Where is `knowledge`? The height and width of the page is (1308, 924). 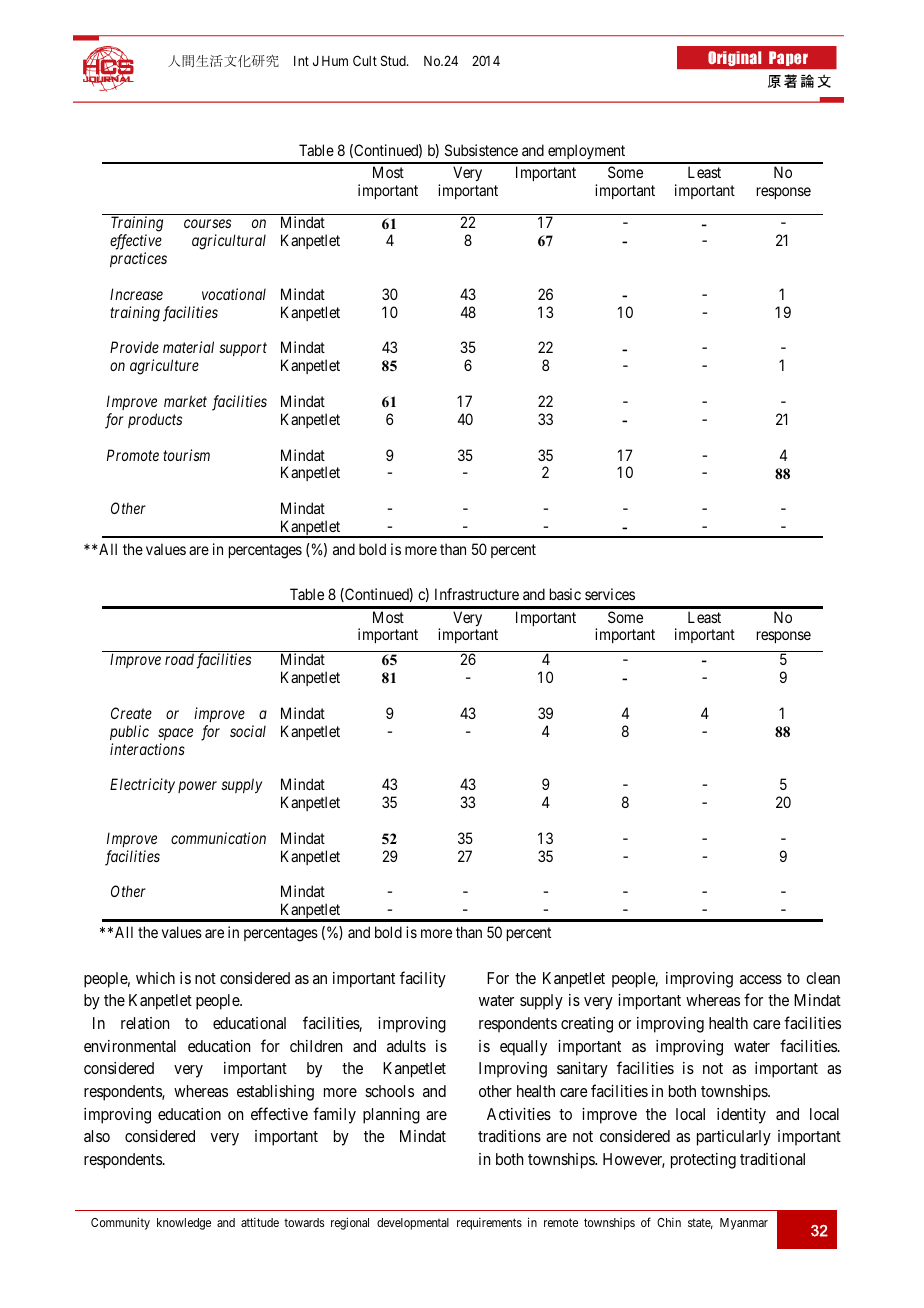
knowledge is located at coordinates (184, 1224).
